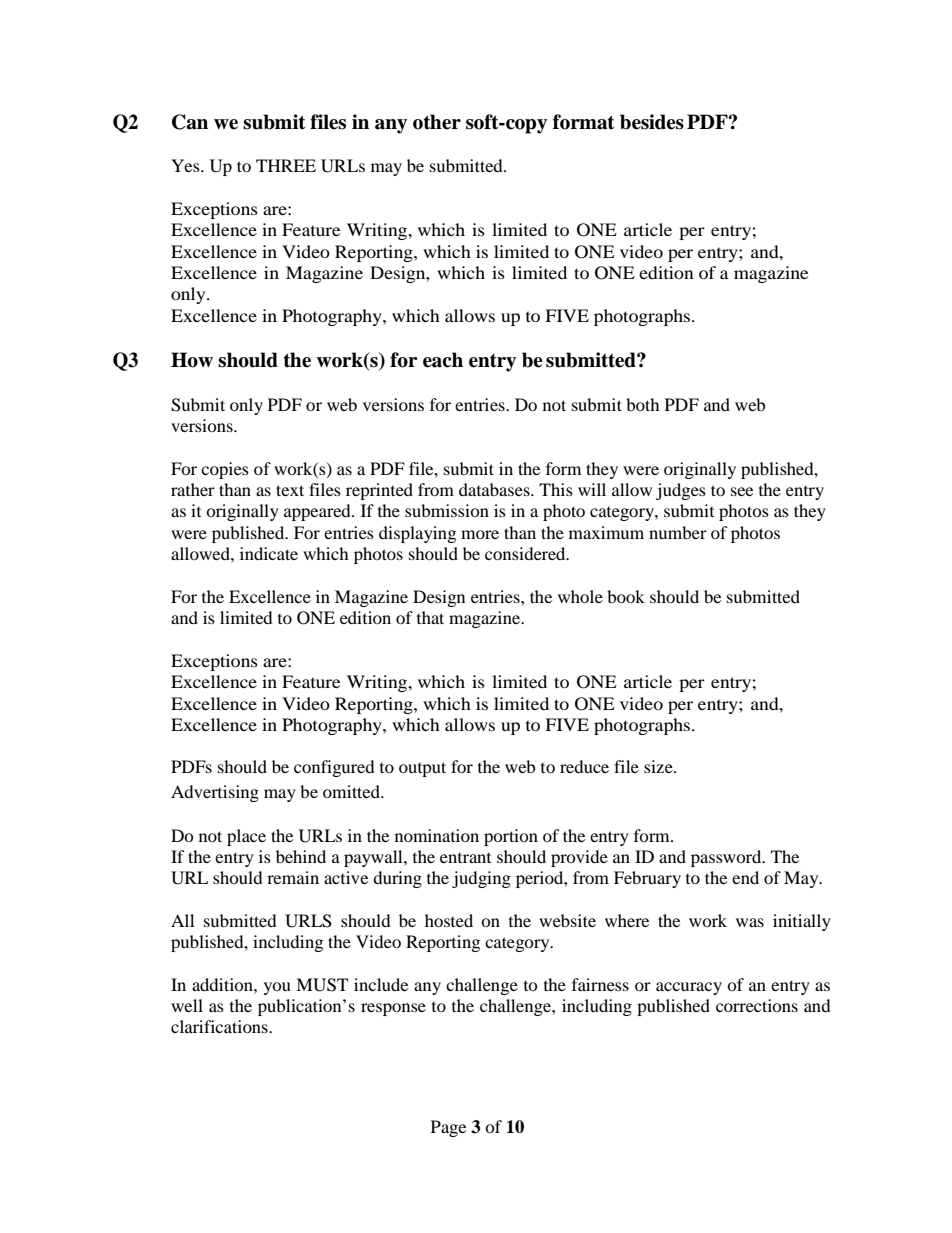 The width and height of the screenshot is (952, 1233). What do you see at coordinates (659, 766) in the screenshot?
I see `size` at bounding box center [659, 766].
